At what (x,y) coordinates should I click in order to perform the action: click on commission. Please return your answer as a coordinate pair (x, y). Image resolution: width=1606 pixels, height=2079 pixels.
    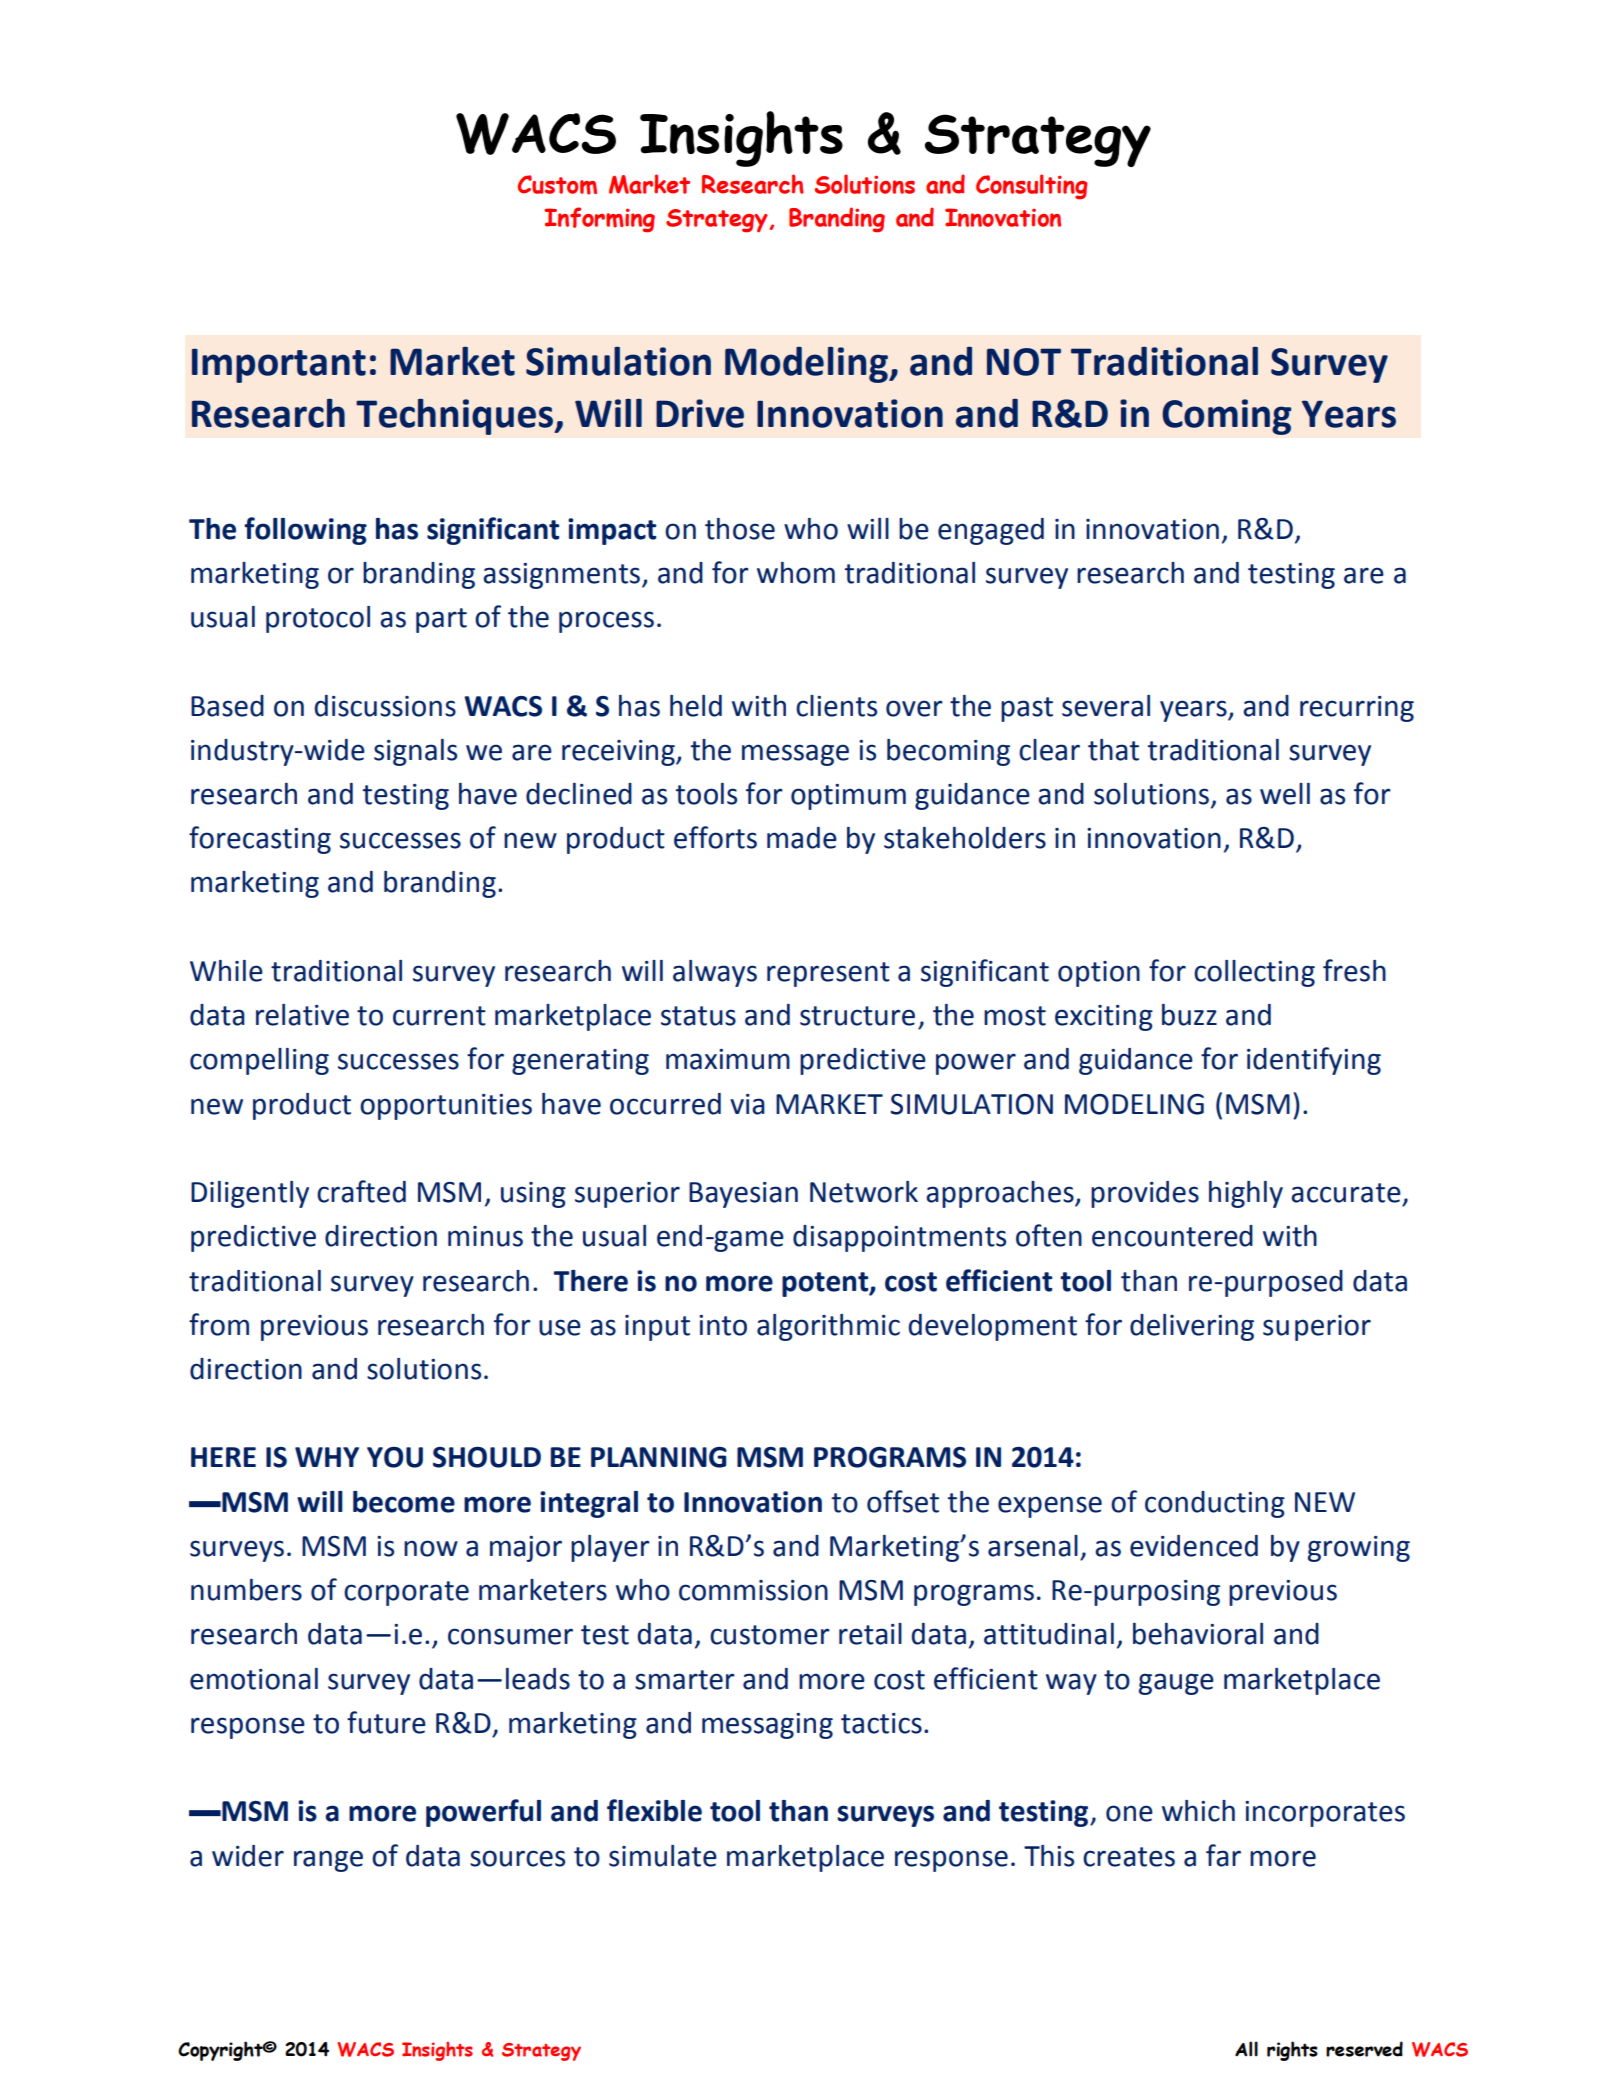
    Looking at the image, I should click on (753, 1590).
